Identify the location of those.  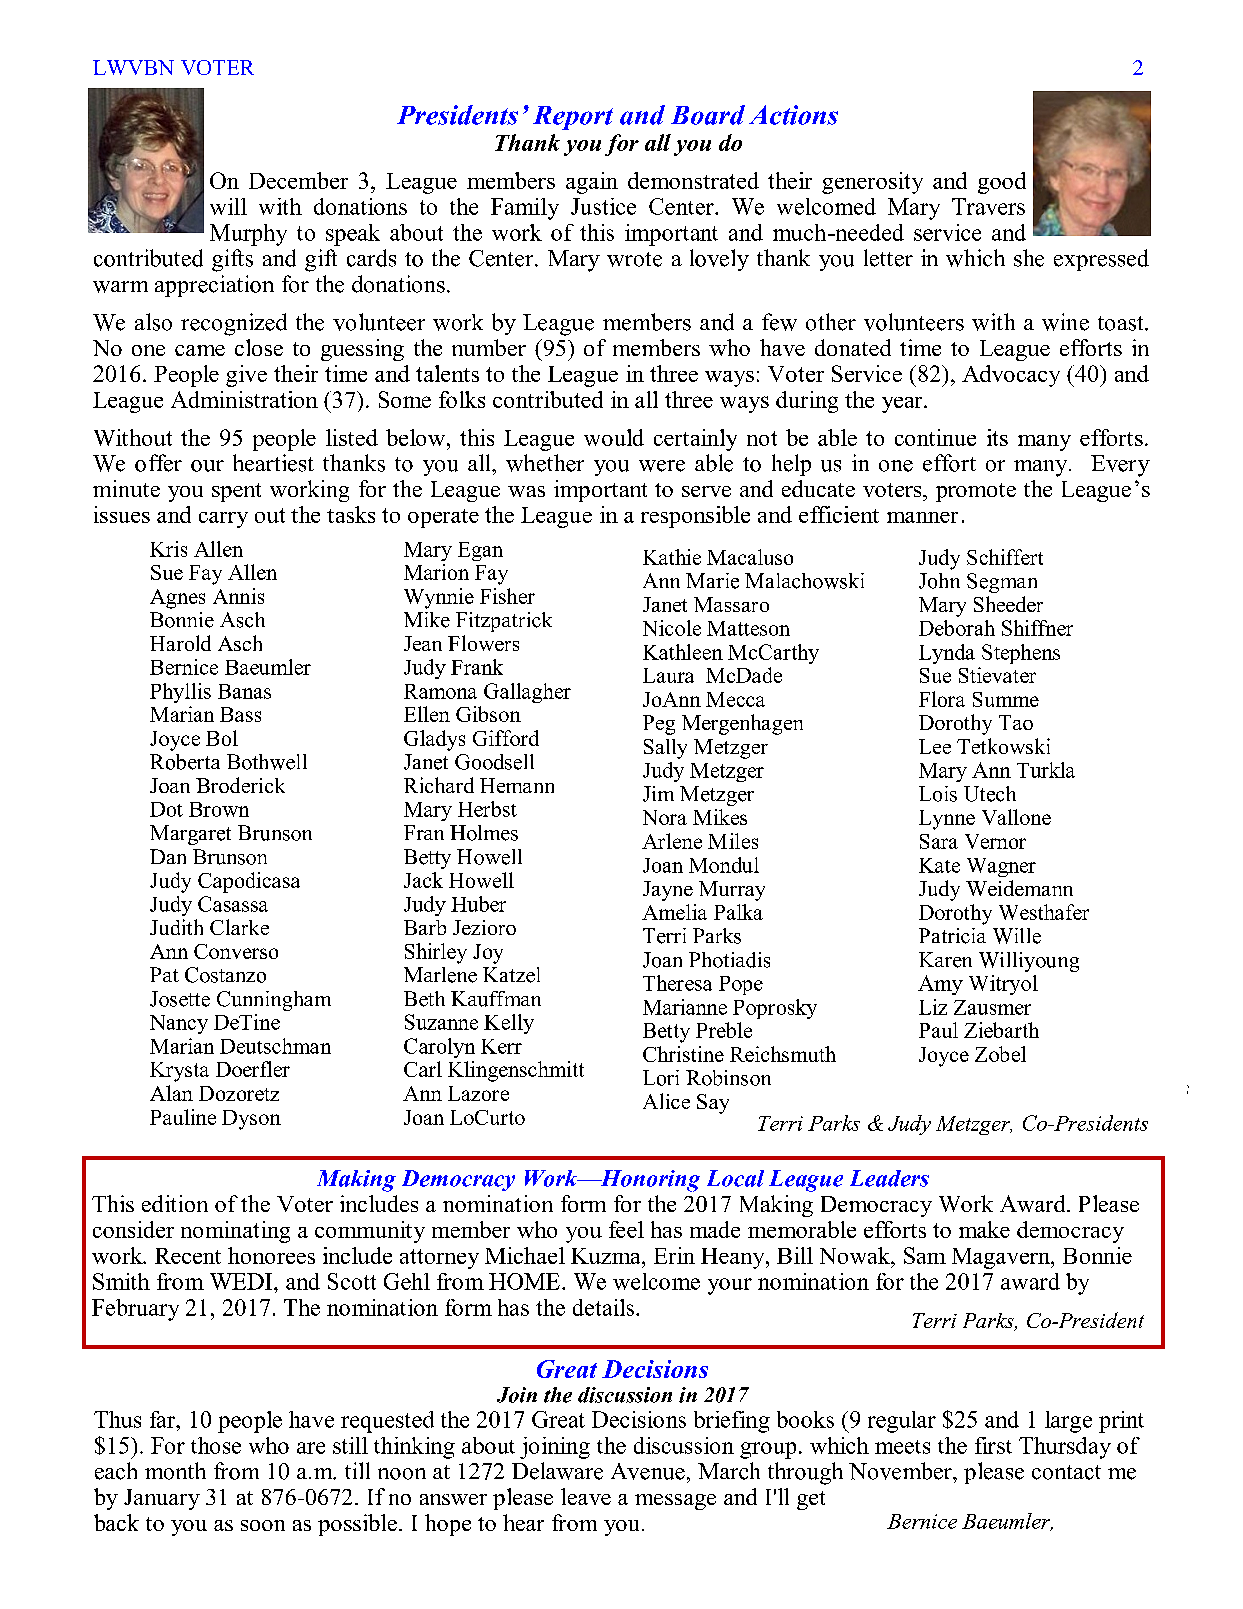
(216, 1445).
